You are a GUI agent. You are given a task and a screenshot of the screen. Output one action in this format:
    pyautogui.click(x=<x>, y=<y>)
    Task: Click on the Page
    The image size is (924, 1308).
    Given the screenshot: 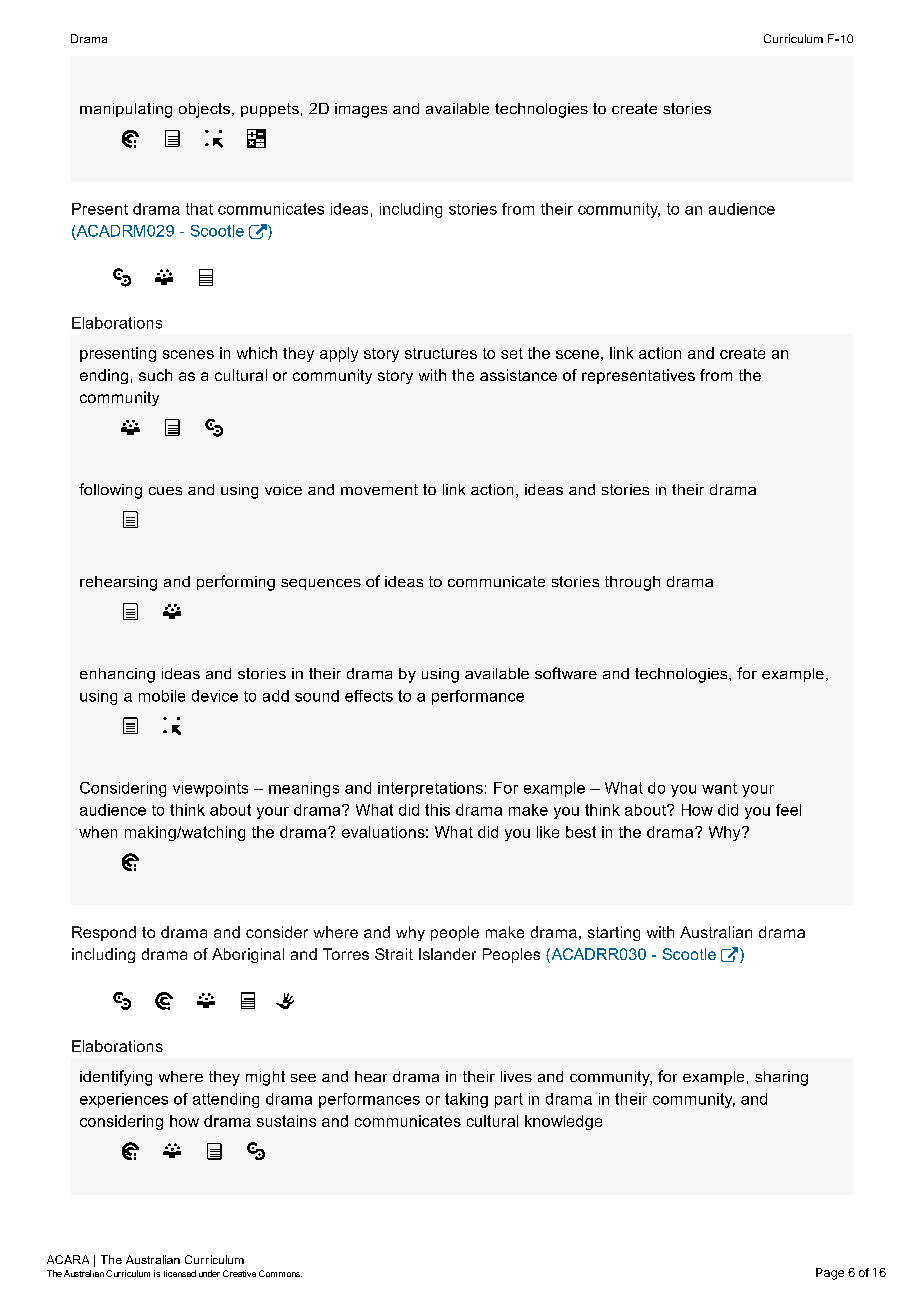 What is the action you would take?
    pyautogui.click(x=830, y=1274)
